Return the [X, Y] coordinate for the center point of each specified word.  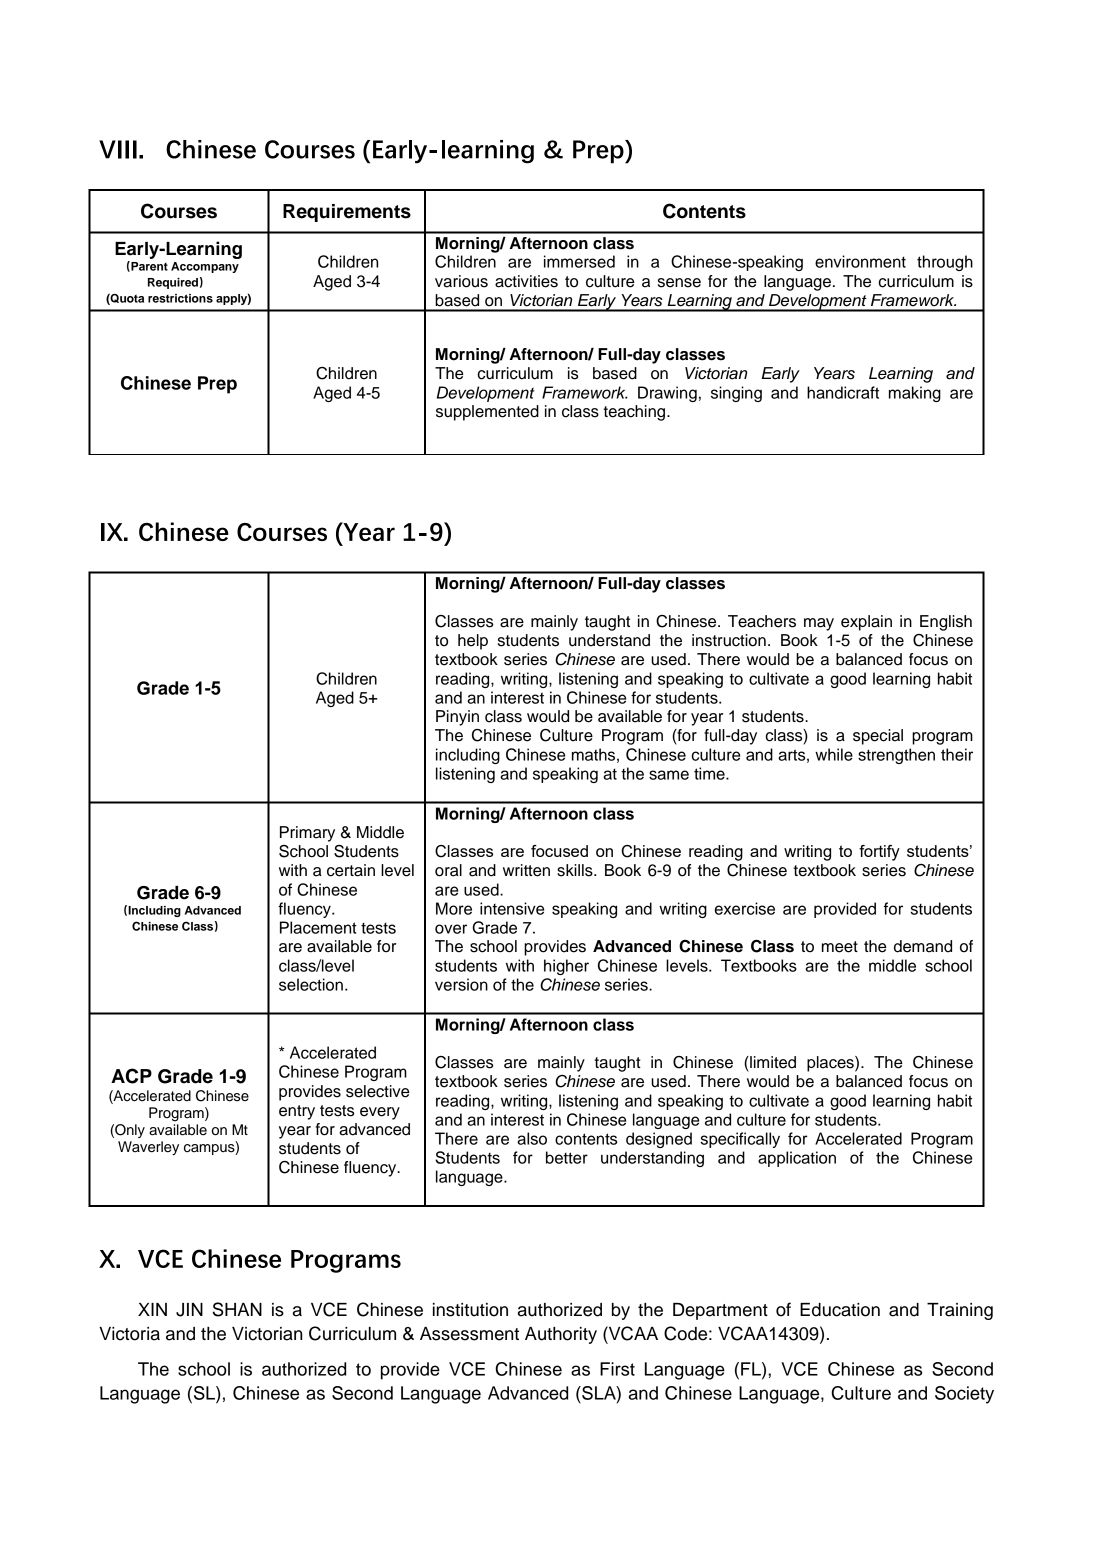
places [831, 1064]
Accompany [205, 267]
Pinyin [457, 718]
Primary [307, 834]
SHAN [237, 1309]
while [834, 754]
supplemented [487, 413]
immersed [579, 261]
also [532, 1138]
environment [860, 261]
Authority [561, 1335]
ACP [131, 1076]
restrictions [180, 298]
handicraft [843, 392]
